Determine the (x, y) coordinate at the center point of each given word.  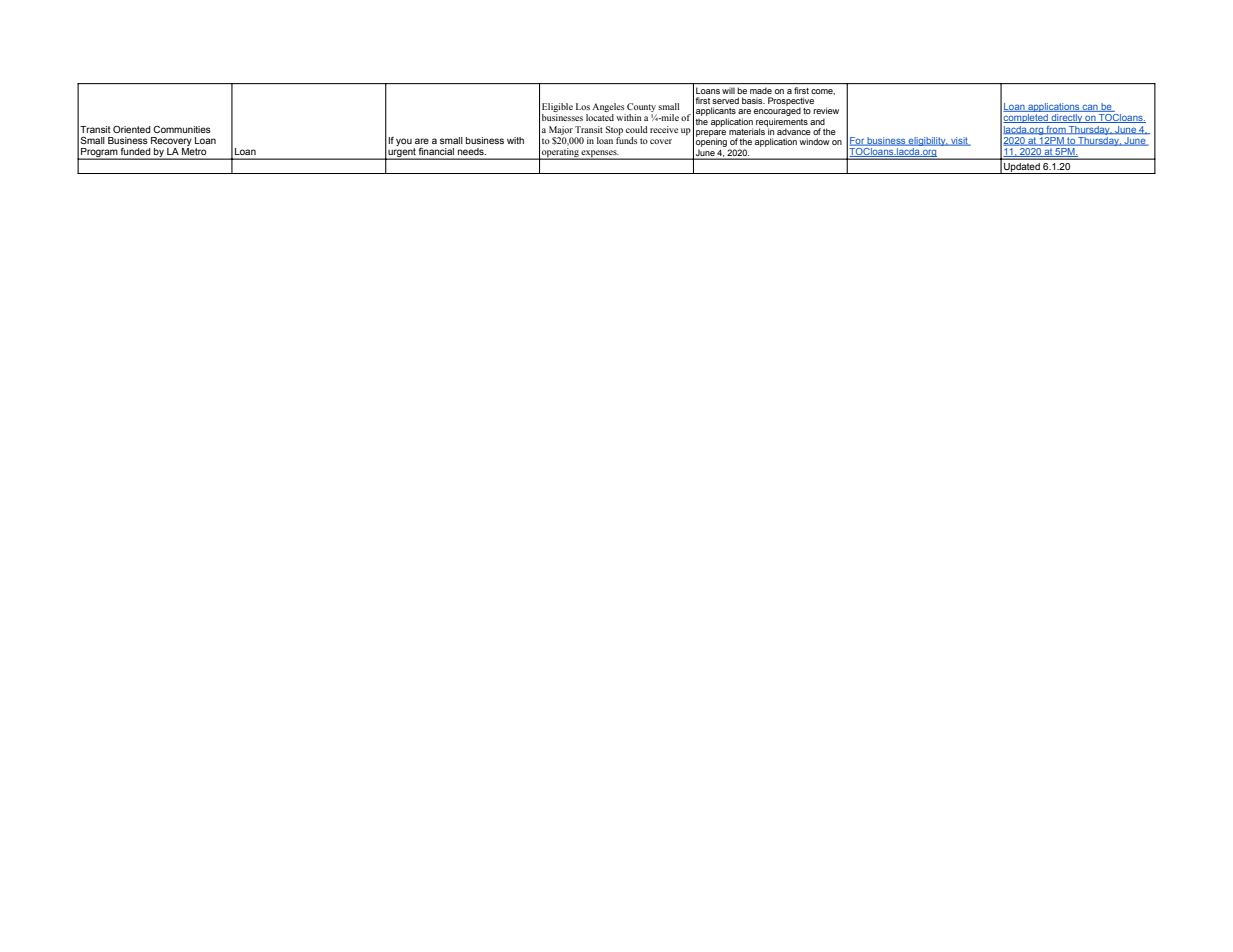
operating (560, 154)
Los (583, 106)
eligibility (927, 143)
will (728, 91)
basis (753, 100)
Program (99, 154)
